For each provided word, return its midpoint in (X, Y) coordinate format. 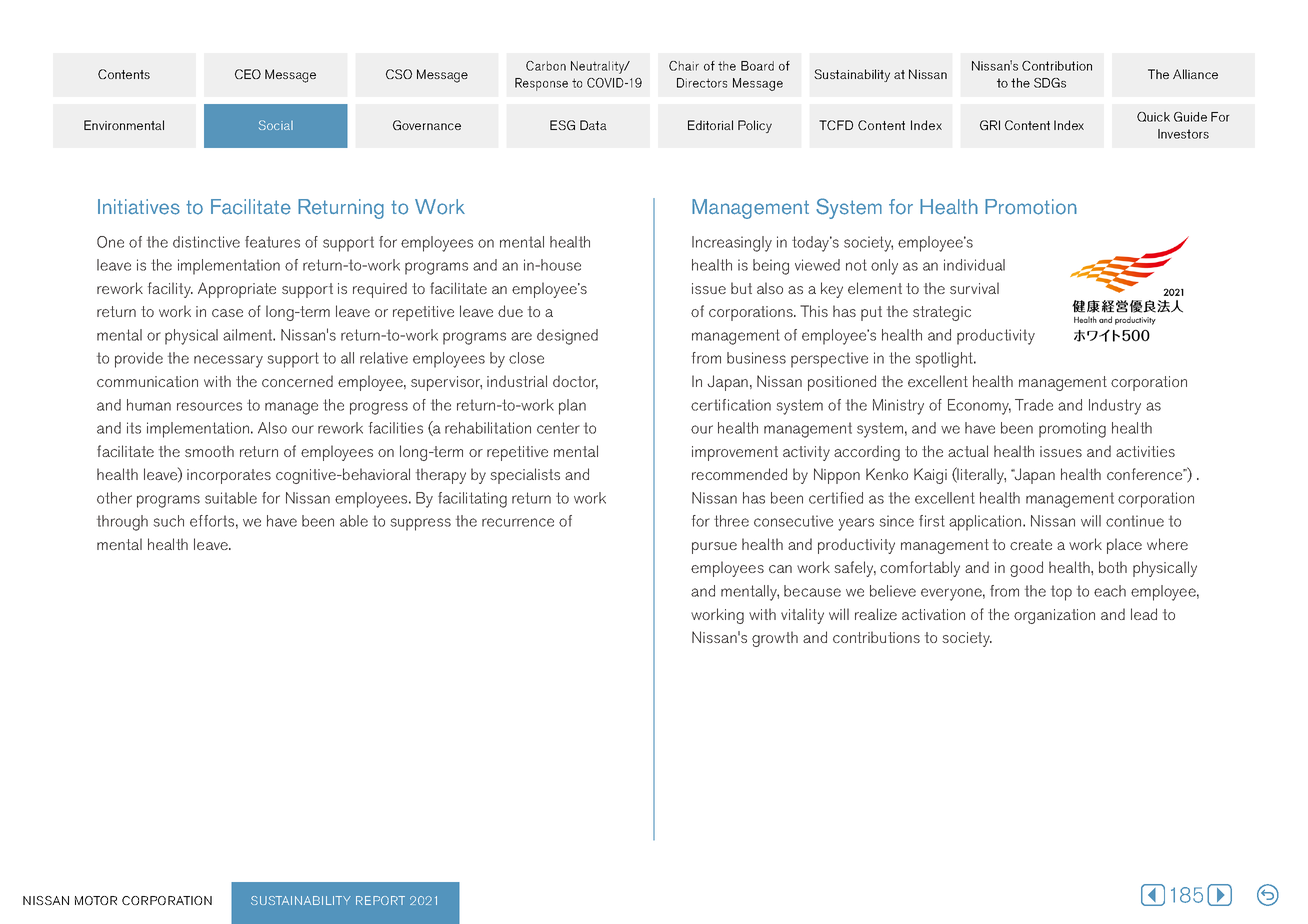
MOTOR (96, 900)
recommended (739, 474)
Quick (1153, 117)
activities (1145, 451)
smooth (209, 451)
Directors (702, 83)
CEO (248, 74)
